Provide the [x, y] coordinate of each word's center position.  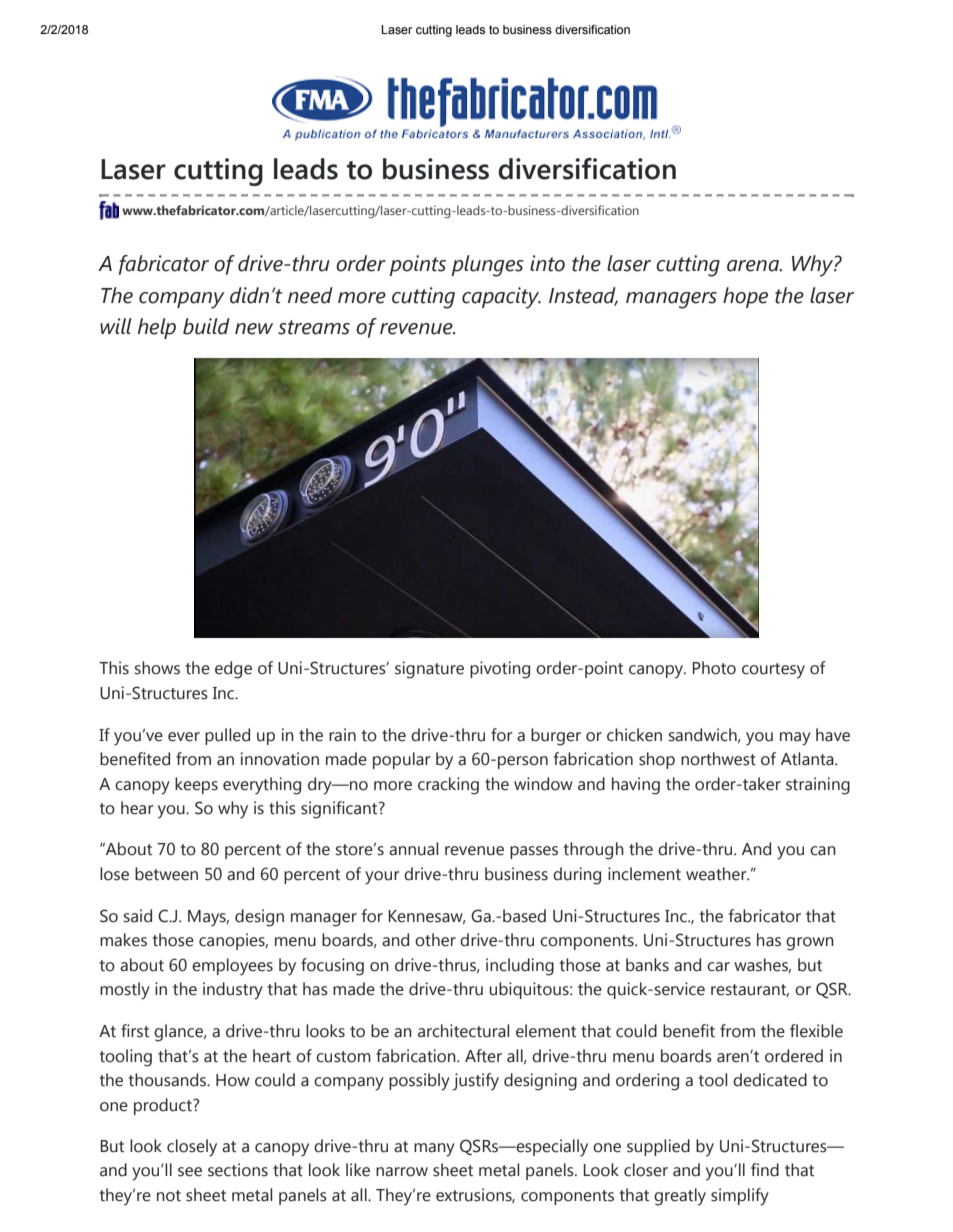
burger [556, 737]
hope [745, 297]
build [206, 326]
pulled [227, 736]
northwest [718, 759]
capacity [501, 298]
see [190, 1172]
